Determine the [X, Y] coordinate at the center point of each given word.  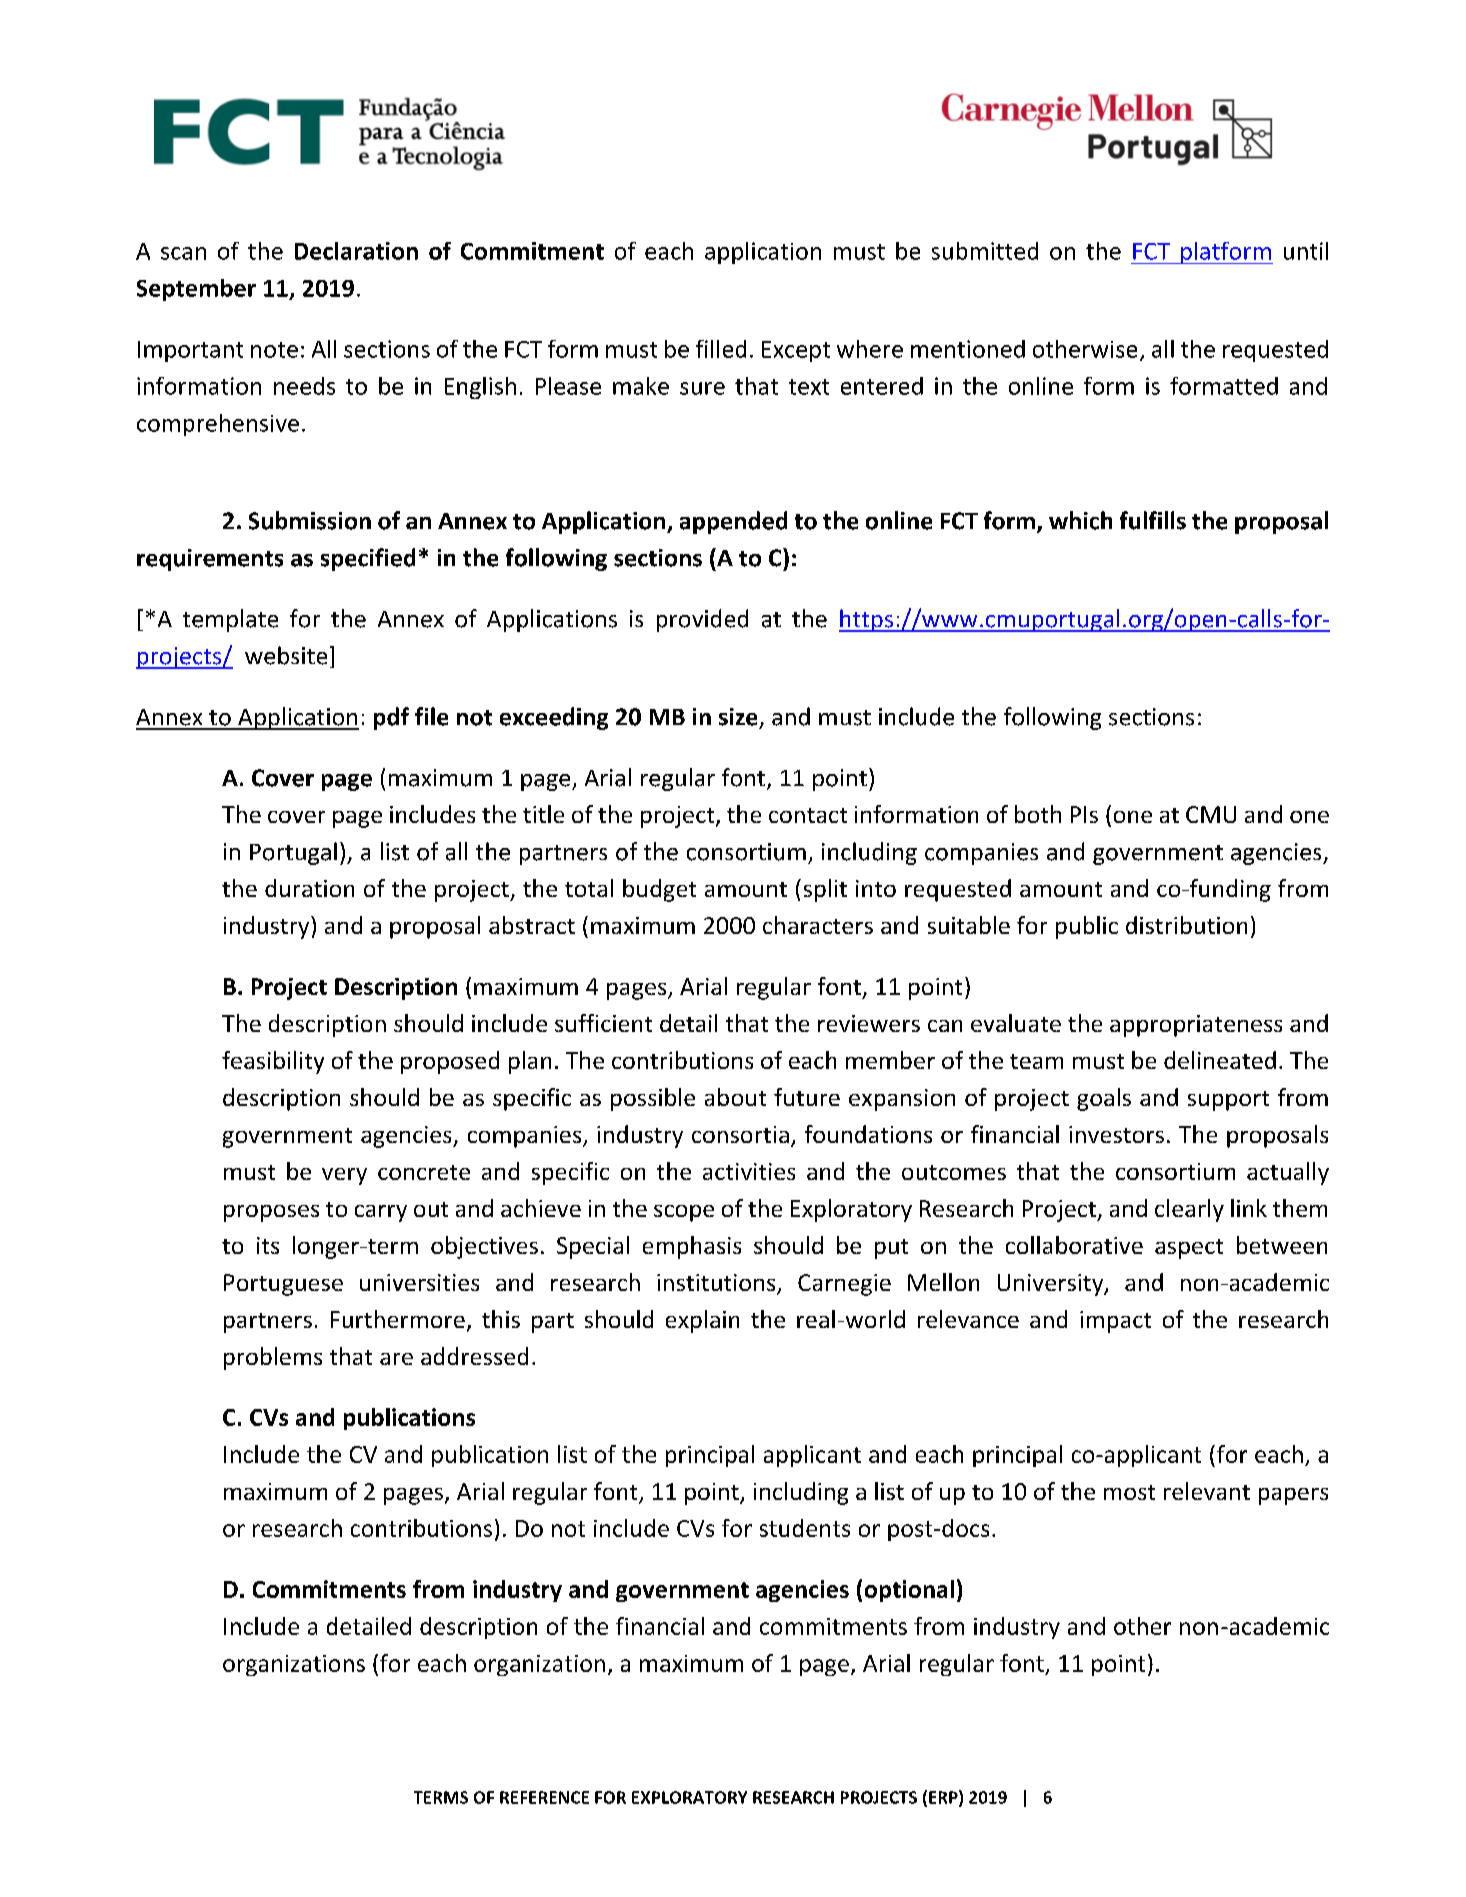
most [1129, 1492]
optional [909, 1591]
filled [721, 349]
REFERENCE [544, 1797]
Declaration [356, 251]
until [1306, 251]
